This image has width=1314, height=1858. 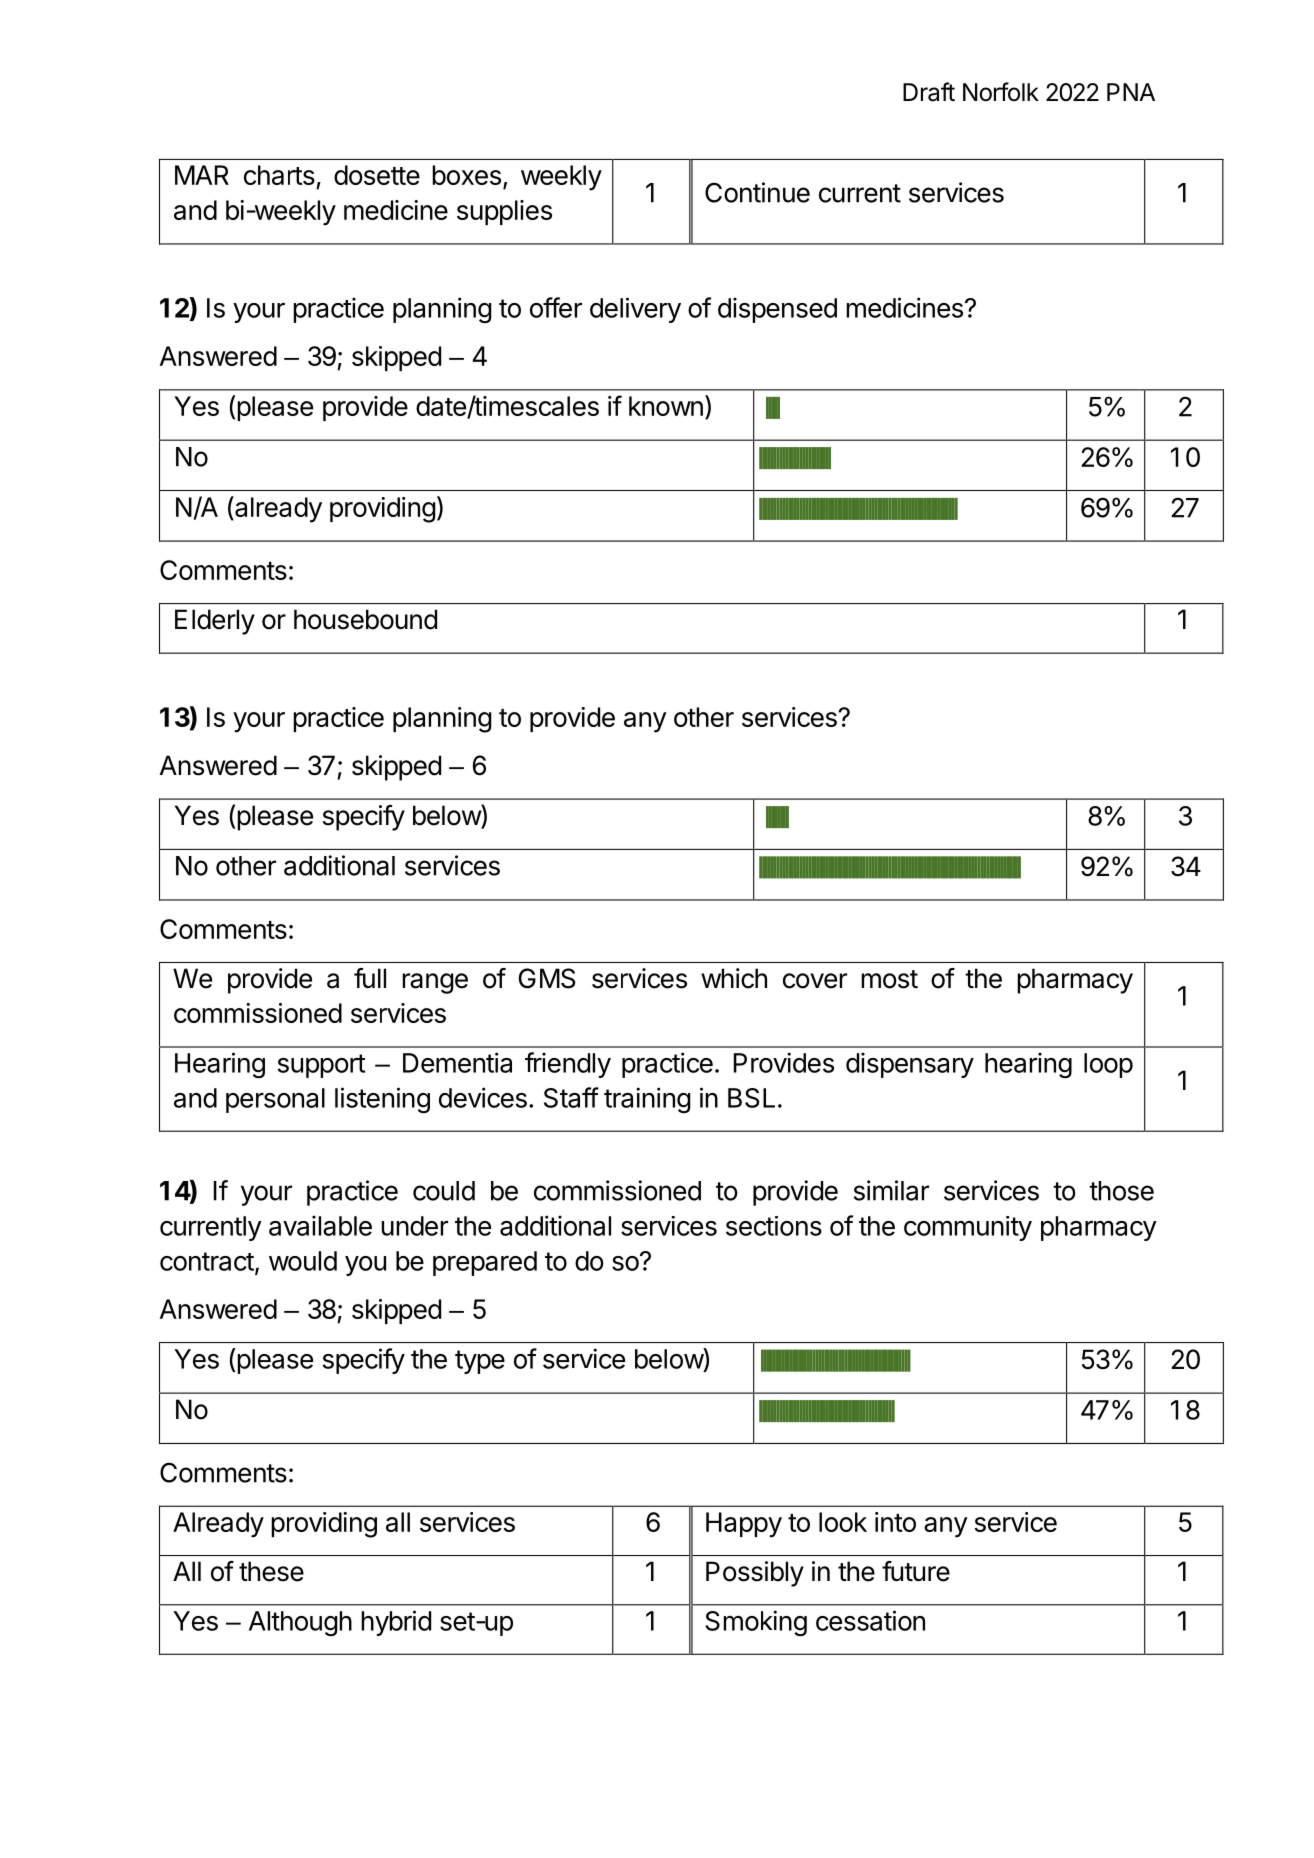 I want to click on Continue, so click(x=757, y=192).
